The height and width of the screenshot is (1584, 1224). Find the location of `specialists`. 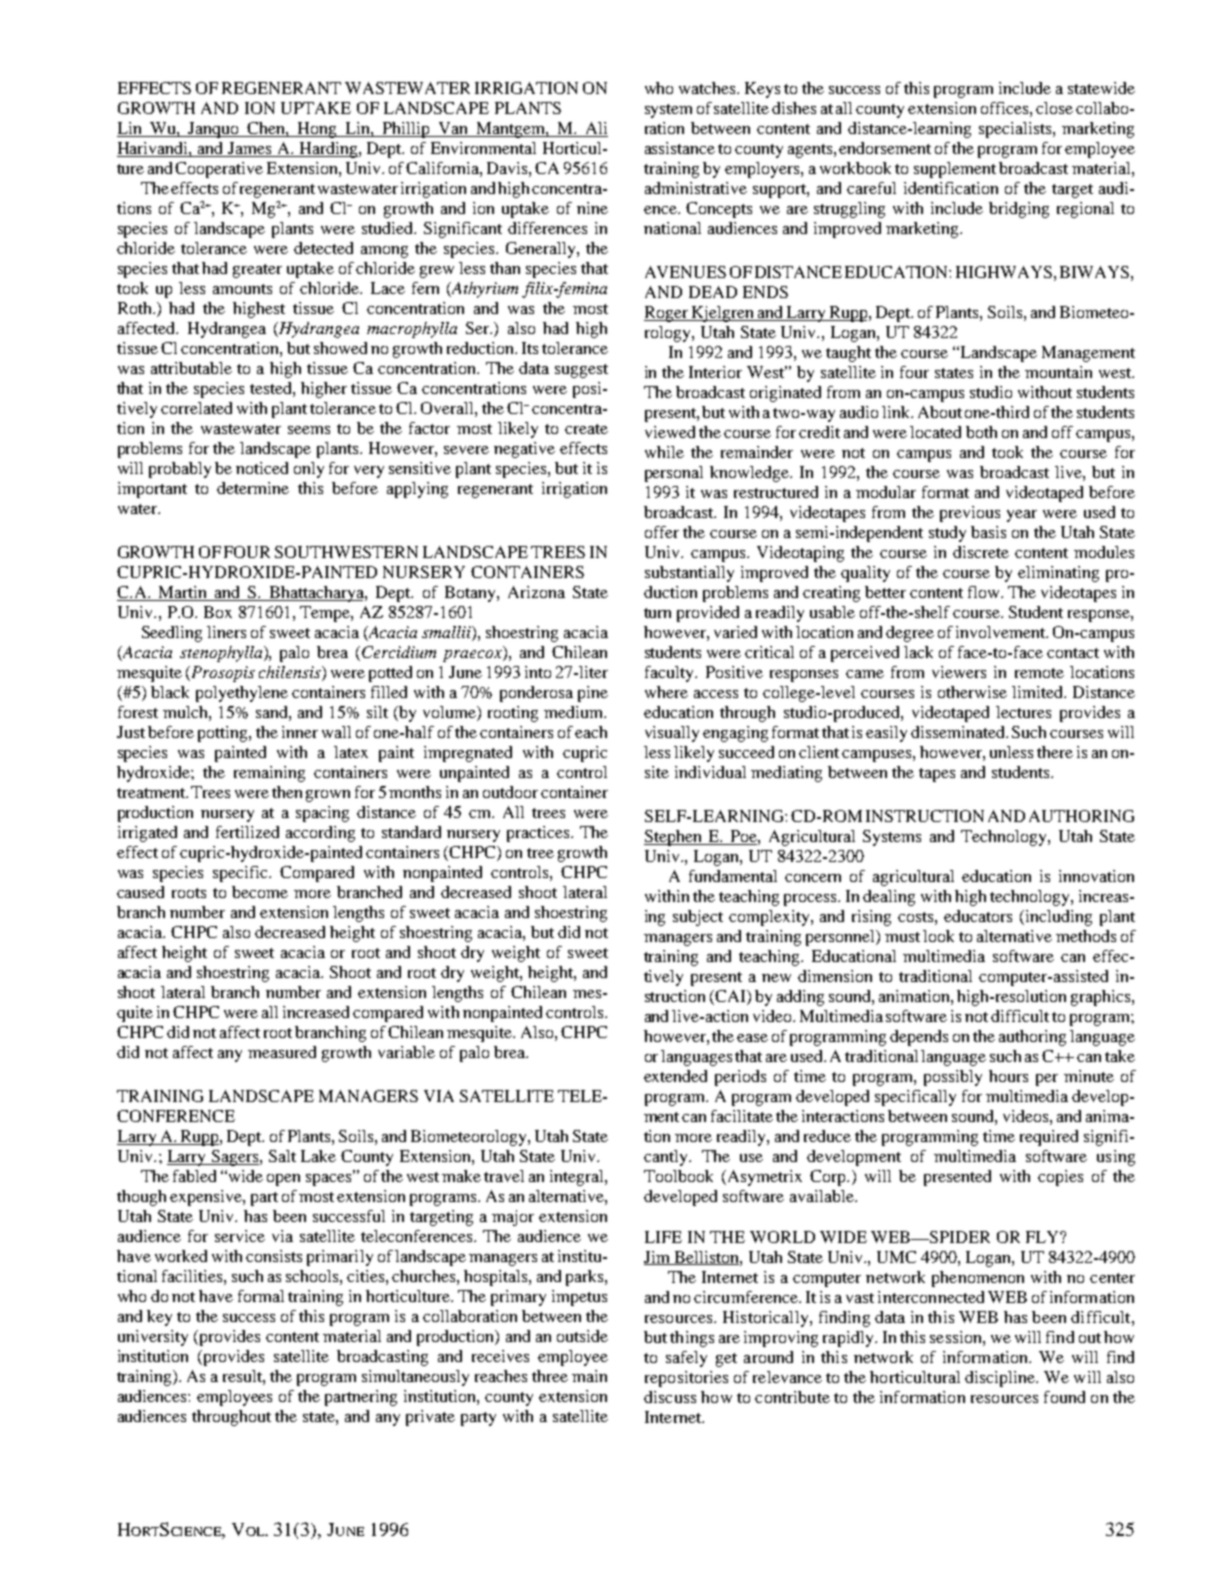

specialists is located at coordinates (1016, 130).
